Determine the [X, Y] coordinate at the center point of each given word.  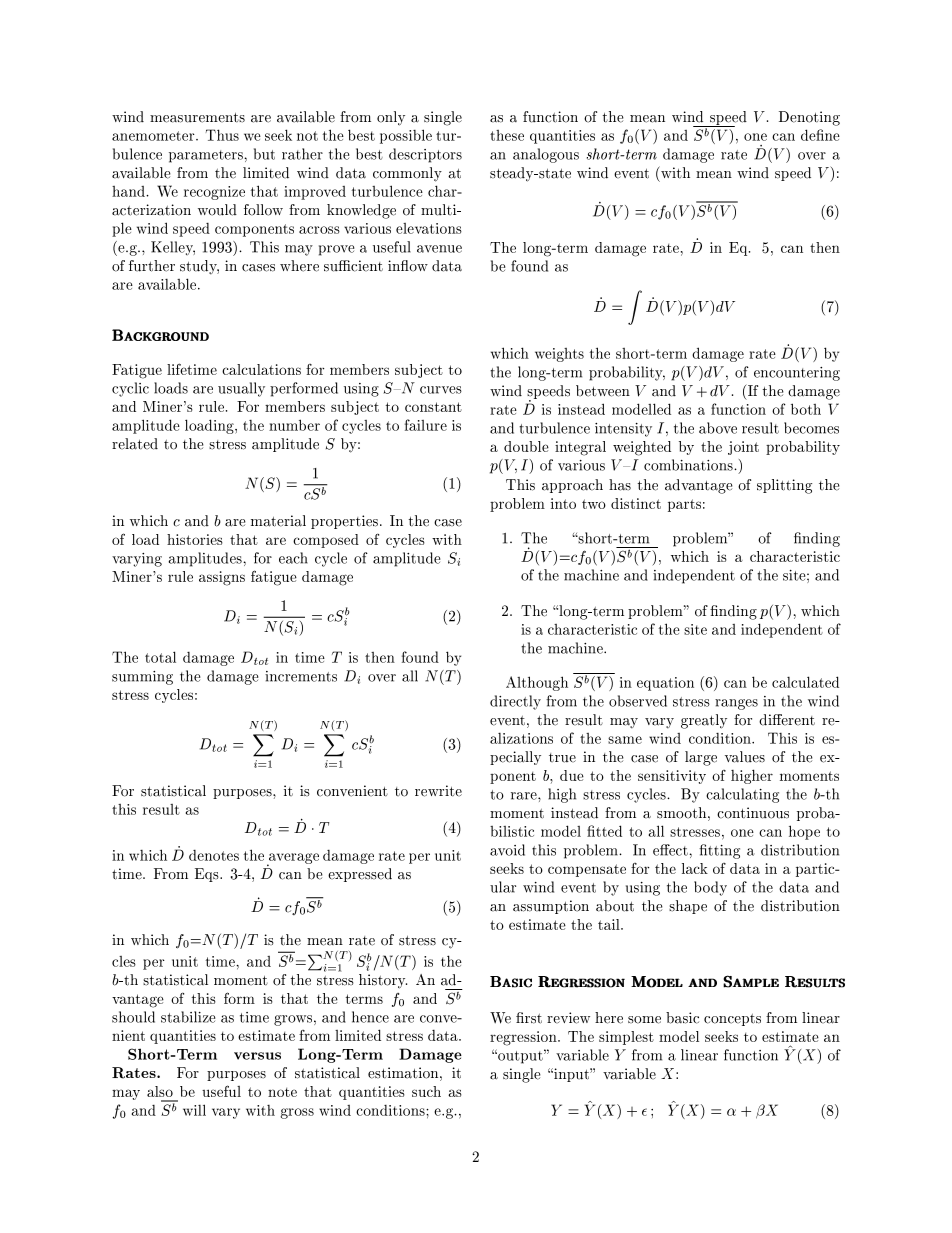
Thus [222, 135]
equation [665, 684]
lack [695, 868]
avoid [507, 850]
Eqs [208, 875]
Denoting [809, 118]
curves [441, 390]
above [718, 428]
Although [537, 683]
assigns [222, 578]
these [507, 135]
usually [241, 389]
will [194, 1110]
